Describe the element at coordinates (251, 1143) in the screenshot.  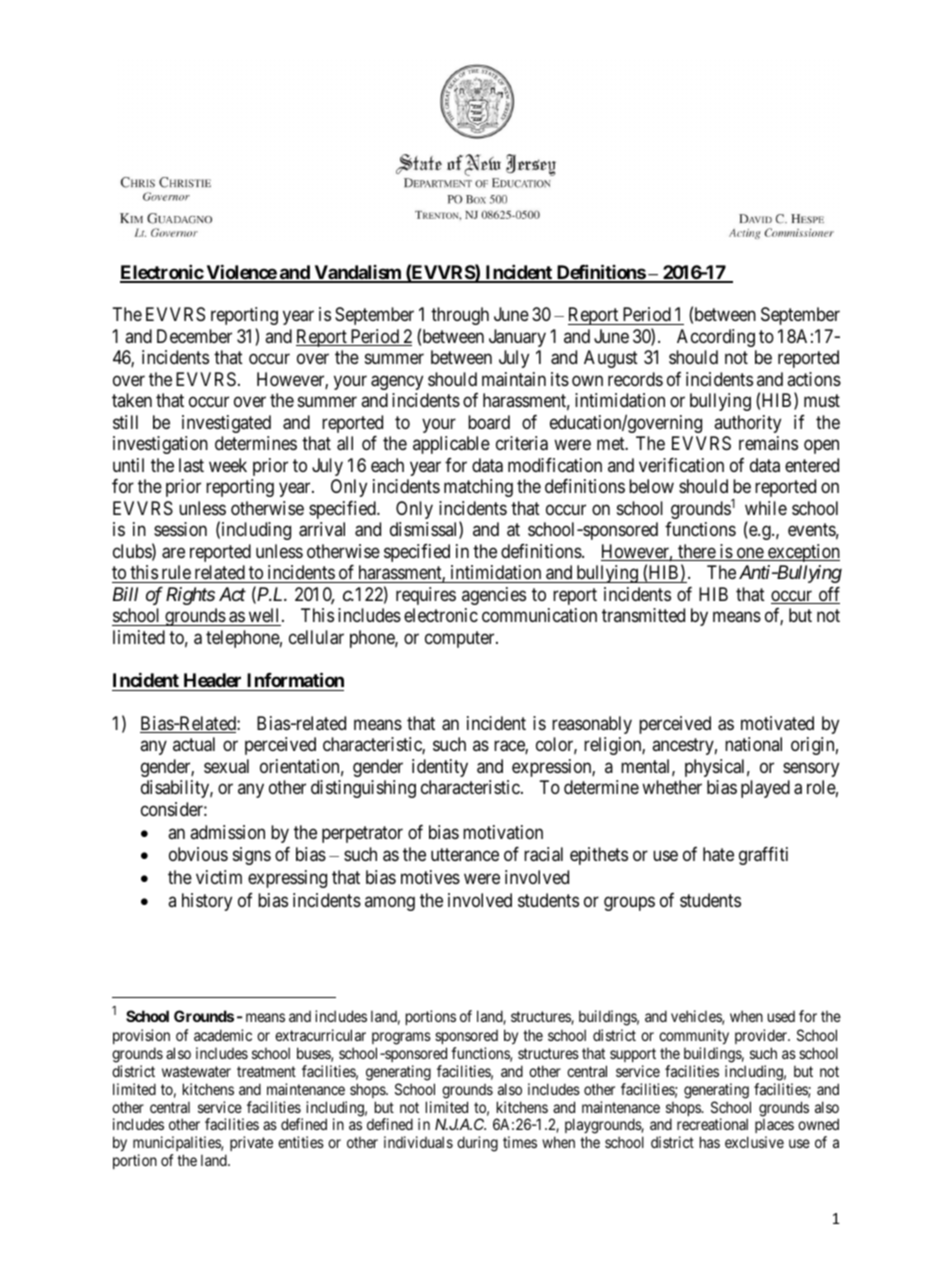
I see `private` at that location.
